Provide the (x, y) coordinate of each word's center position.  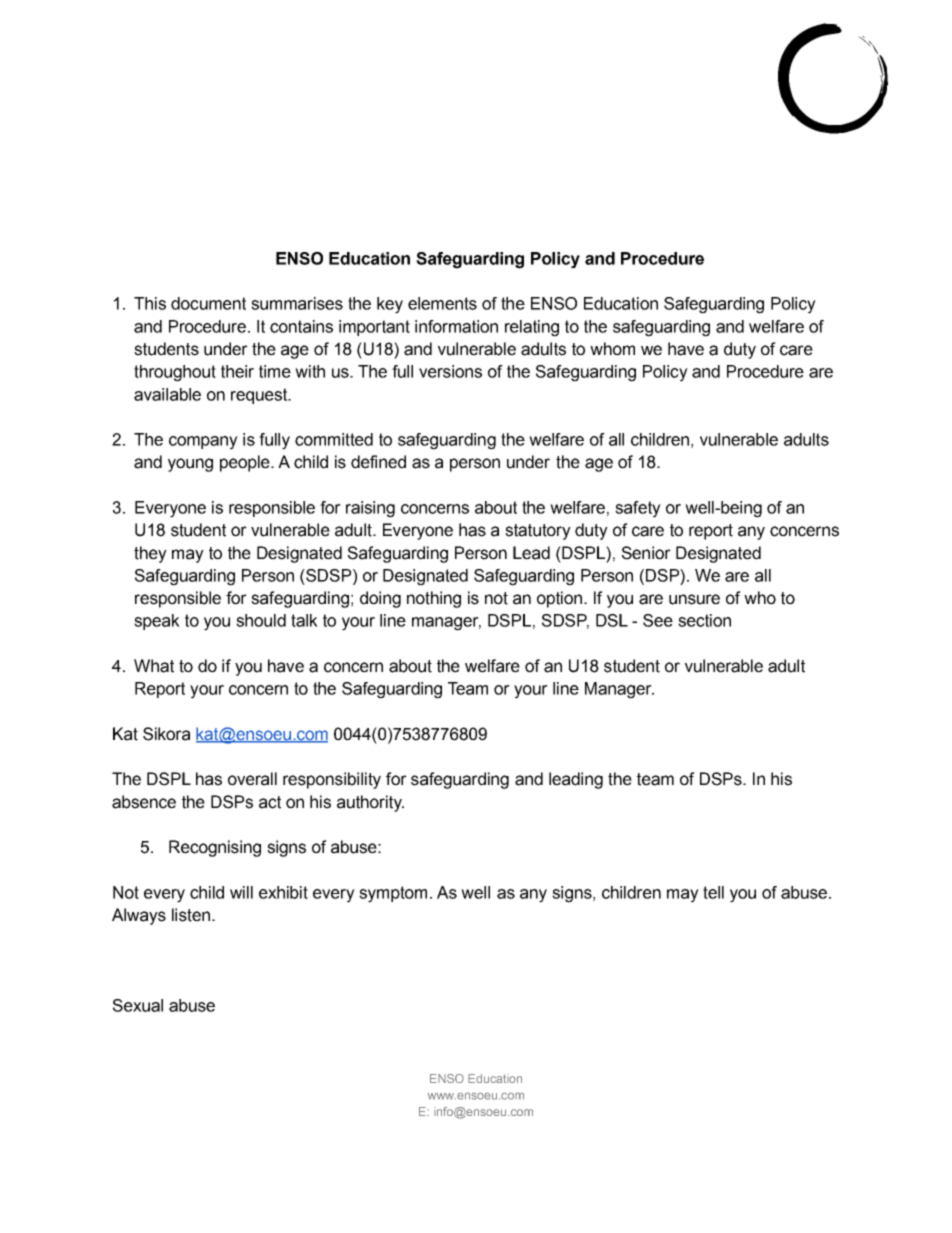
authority (370, 803)
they (150, 554)
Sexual (138, 1005)
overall (252, 779)
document (208, 303)
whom (612, 349)
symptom (393, 894)
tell (713, 892)
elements (442, 303)
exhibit (283, 892)
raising (370, 509)
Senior (646, 553)
